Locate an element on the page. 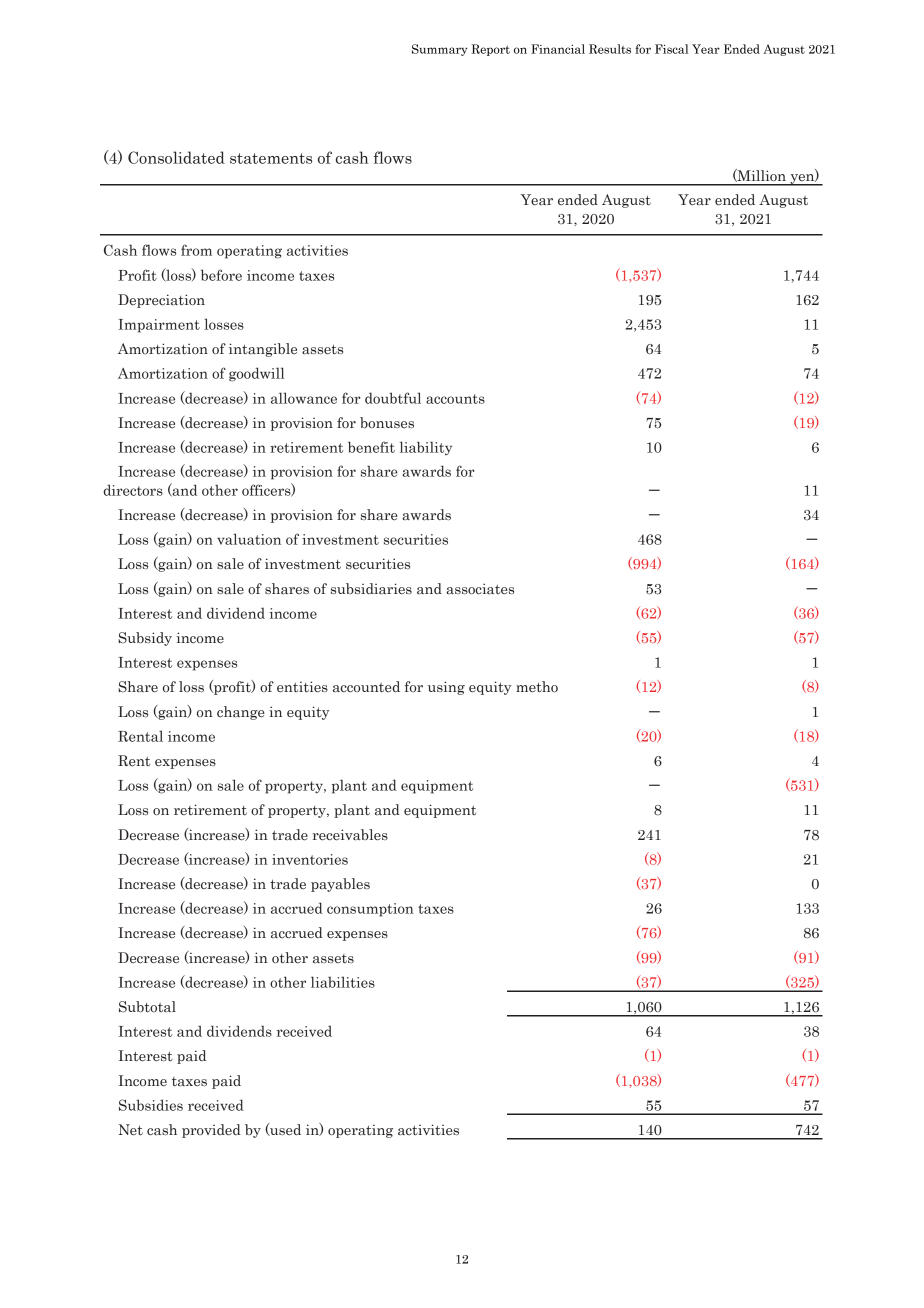 The height and width of the page is (1308, 924). Summary is located at coordinates (440, 50).
